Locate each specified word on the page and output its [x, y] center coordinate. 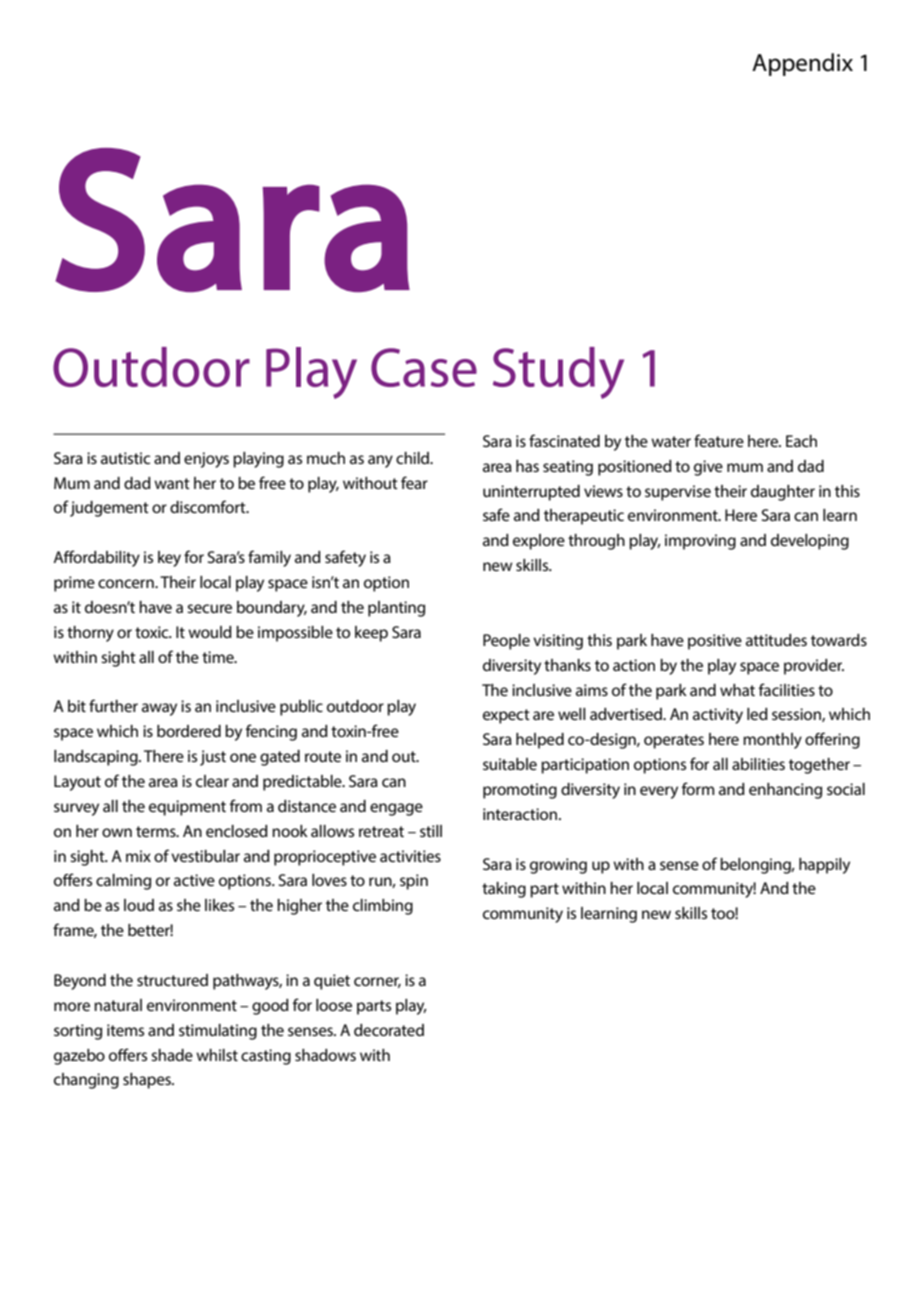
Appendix [802, 64]
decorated [389, 1030]
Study [558, 373]
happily [824, 866]
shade [172, 1055]
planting [396, 609]
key [169, 559]
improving [700, 542]
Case [424, 367]
